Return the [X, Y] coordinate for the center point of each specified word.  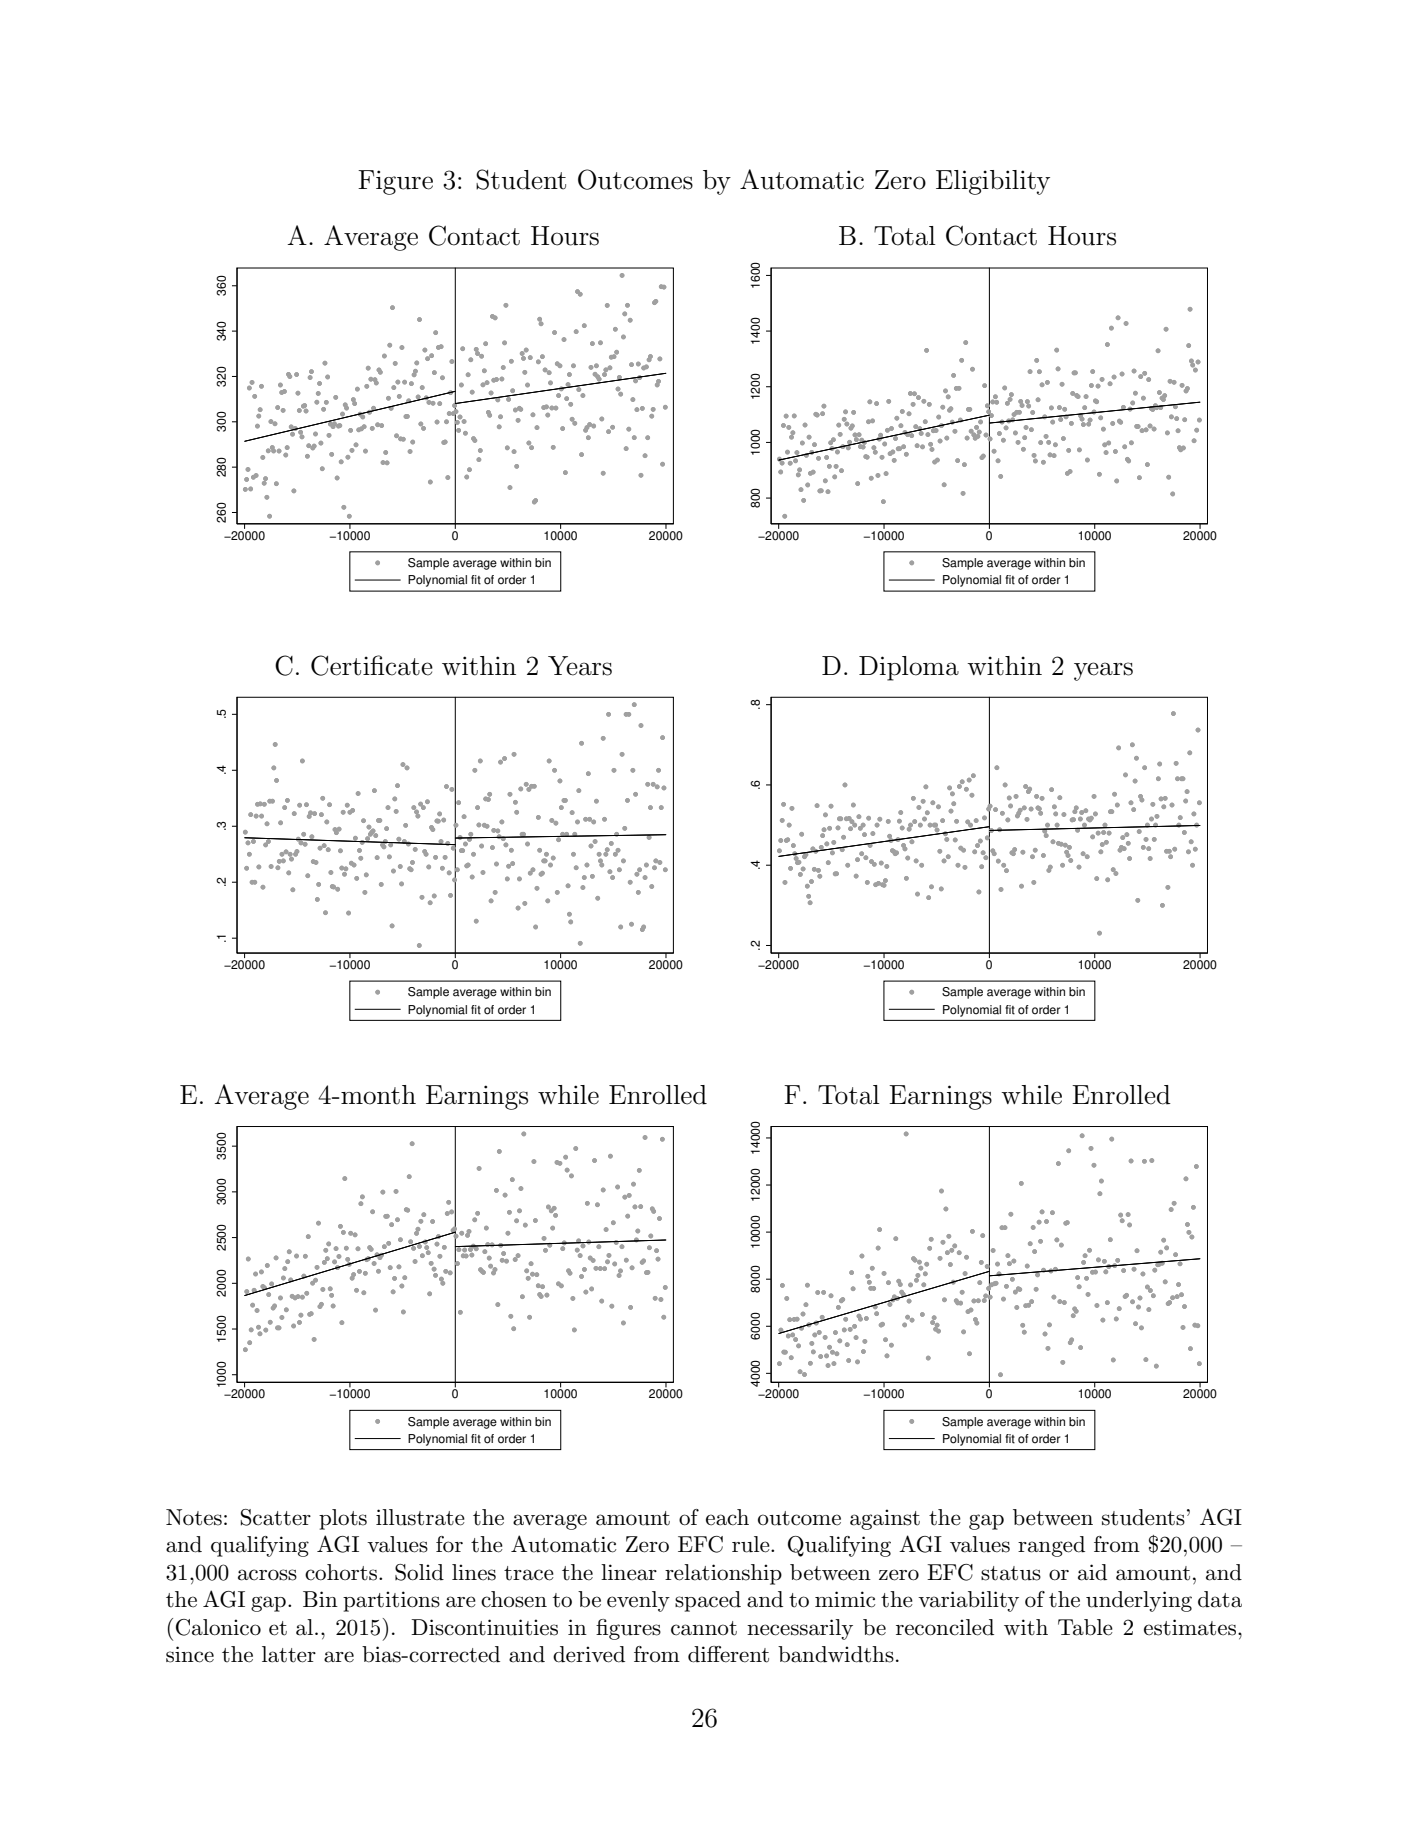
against [885, 1519]
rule [752, 1544]
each [727, 1517]
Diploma [909, 668]
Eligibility [993, 182]
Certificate [372, 665]
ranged [1051, 1546]
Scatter [276, 1517]
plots [343, 1519]
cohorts [341, 1572]
